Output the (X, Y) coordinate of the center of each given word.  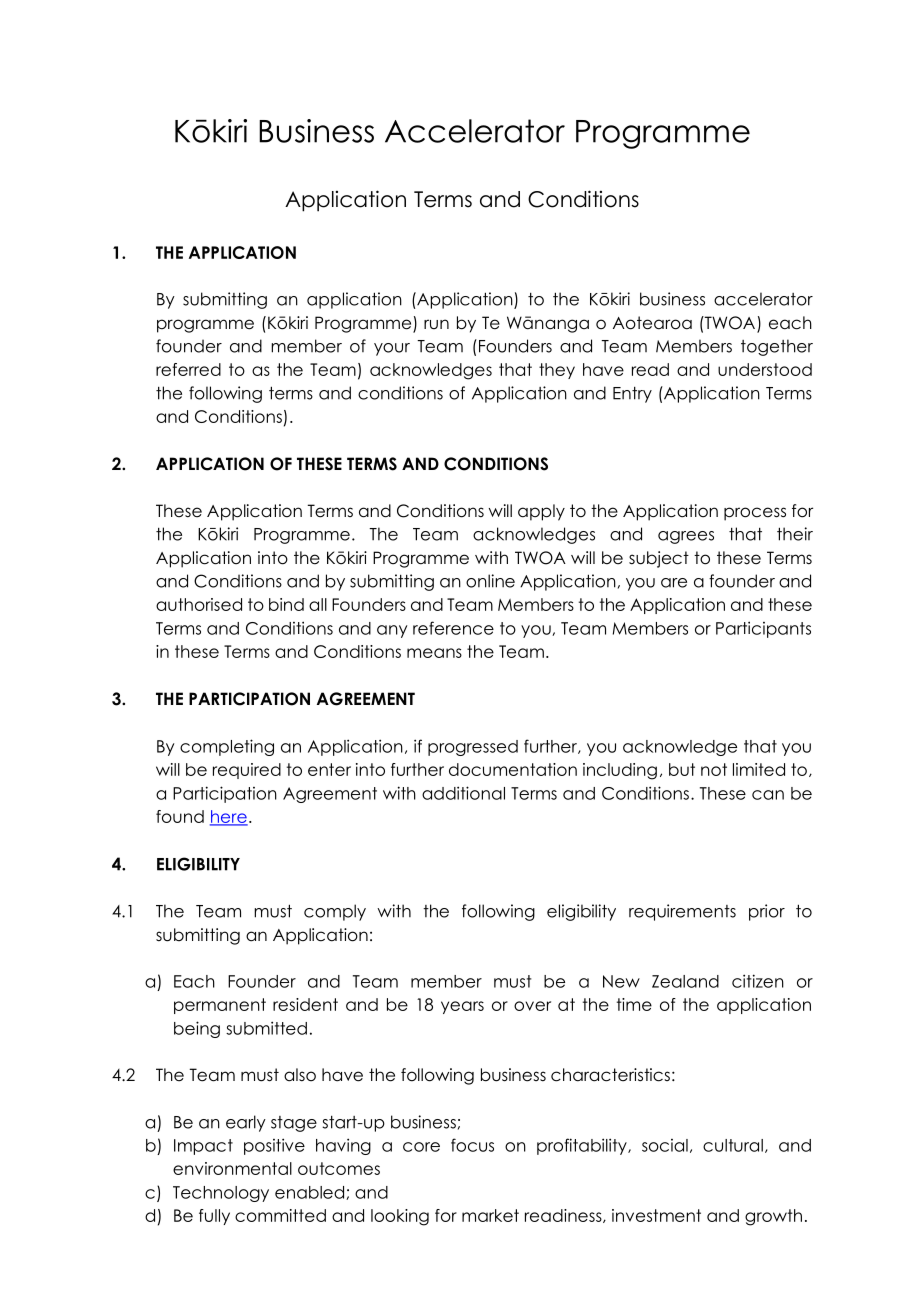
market (490, 1215)
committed (280, 1215)
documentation (513, 769)
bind (286, 604)
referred (188, 369)
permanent (220, 1006)
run (436, 324)
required (247, 771)
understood (765, 369)
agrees (686, 537)
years (462, 1007)
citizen (758, 981)
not (714, 769)
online (490, 581)
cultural (733, 1145)
